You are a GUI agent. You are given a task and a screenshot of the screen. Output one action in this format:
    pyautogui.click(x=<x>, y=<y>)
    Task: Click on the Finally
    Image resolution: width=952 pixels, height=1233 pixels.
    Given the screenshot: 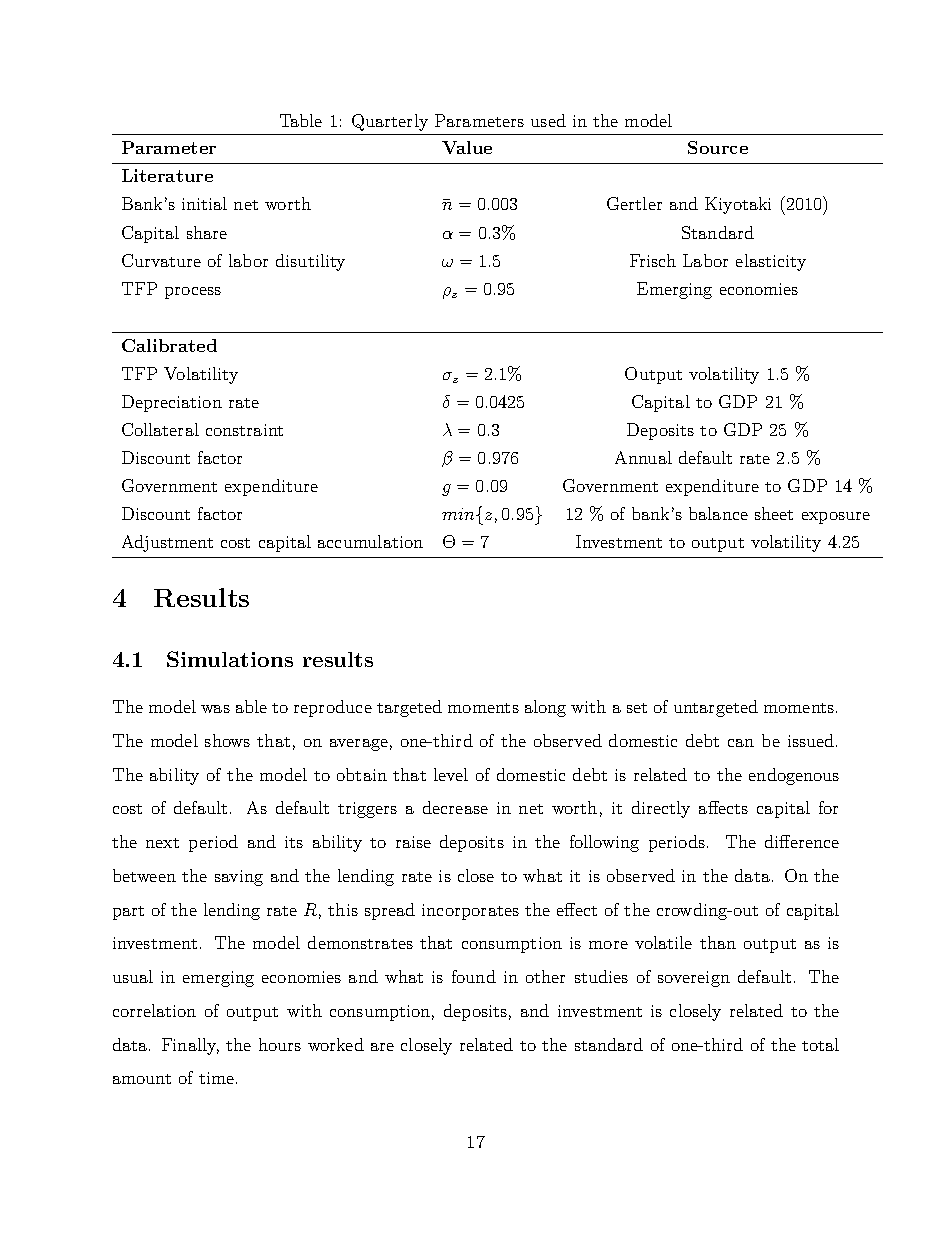 What is the action you would take?
    pyautogui.click(x=190, y=1046)
